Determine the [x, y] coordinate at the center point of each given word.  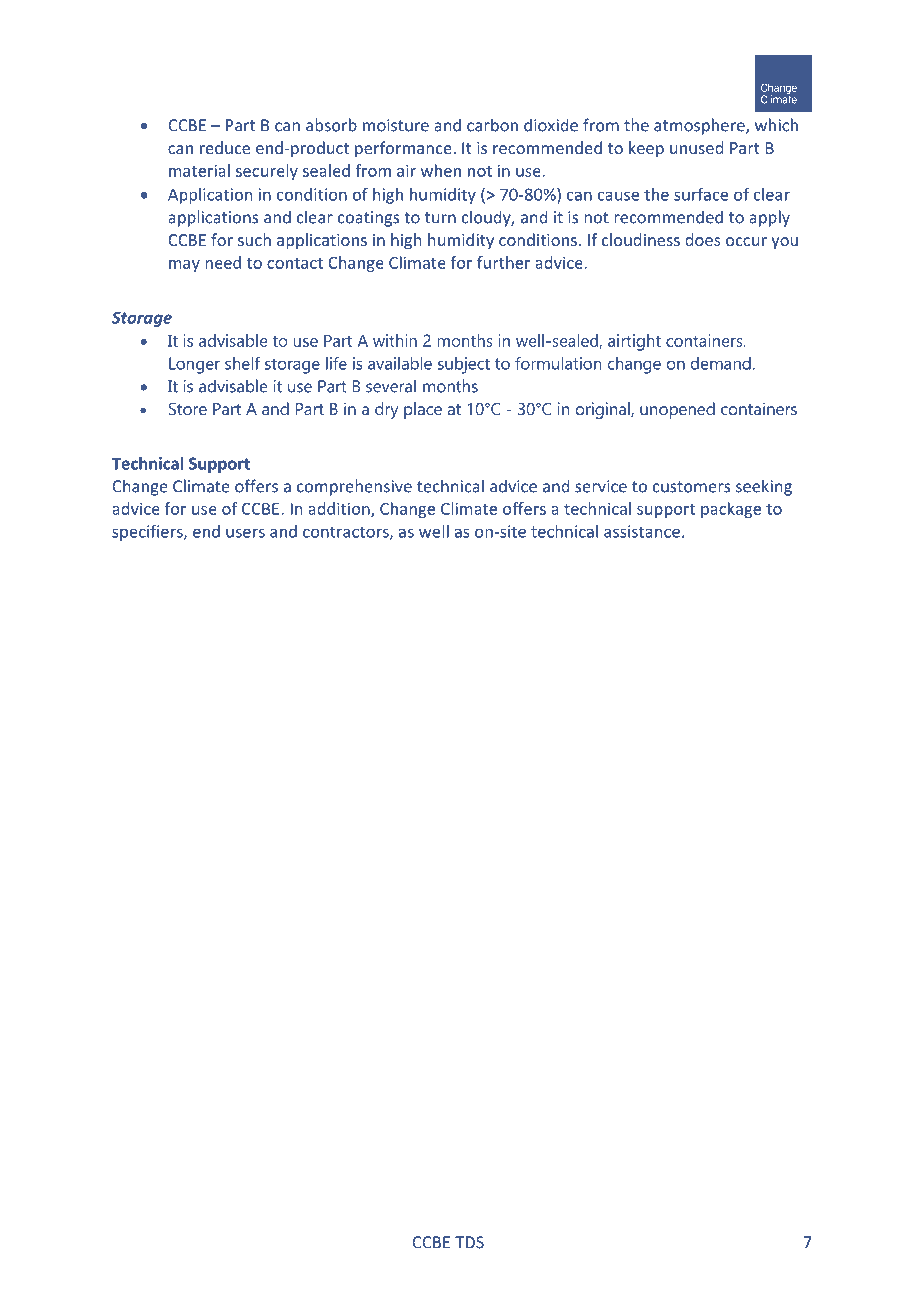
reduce [225, 147]
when [441, 170]
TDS [469, 1242]
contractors [347, 533]
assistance [642, 531]
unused [696, 147]
